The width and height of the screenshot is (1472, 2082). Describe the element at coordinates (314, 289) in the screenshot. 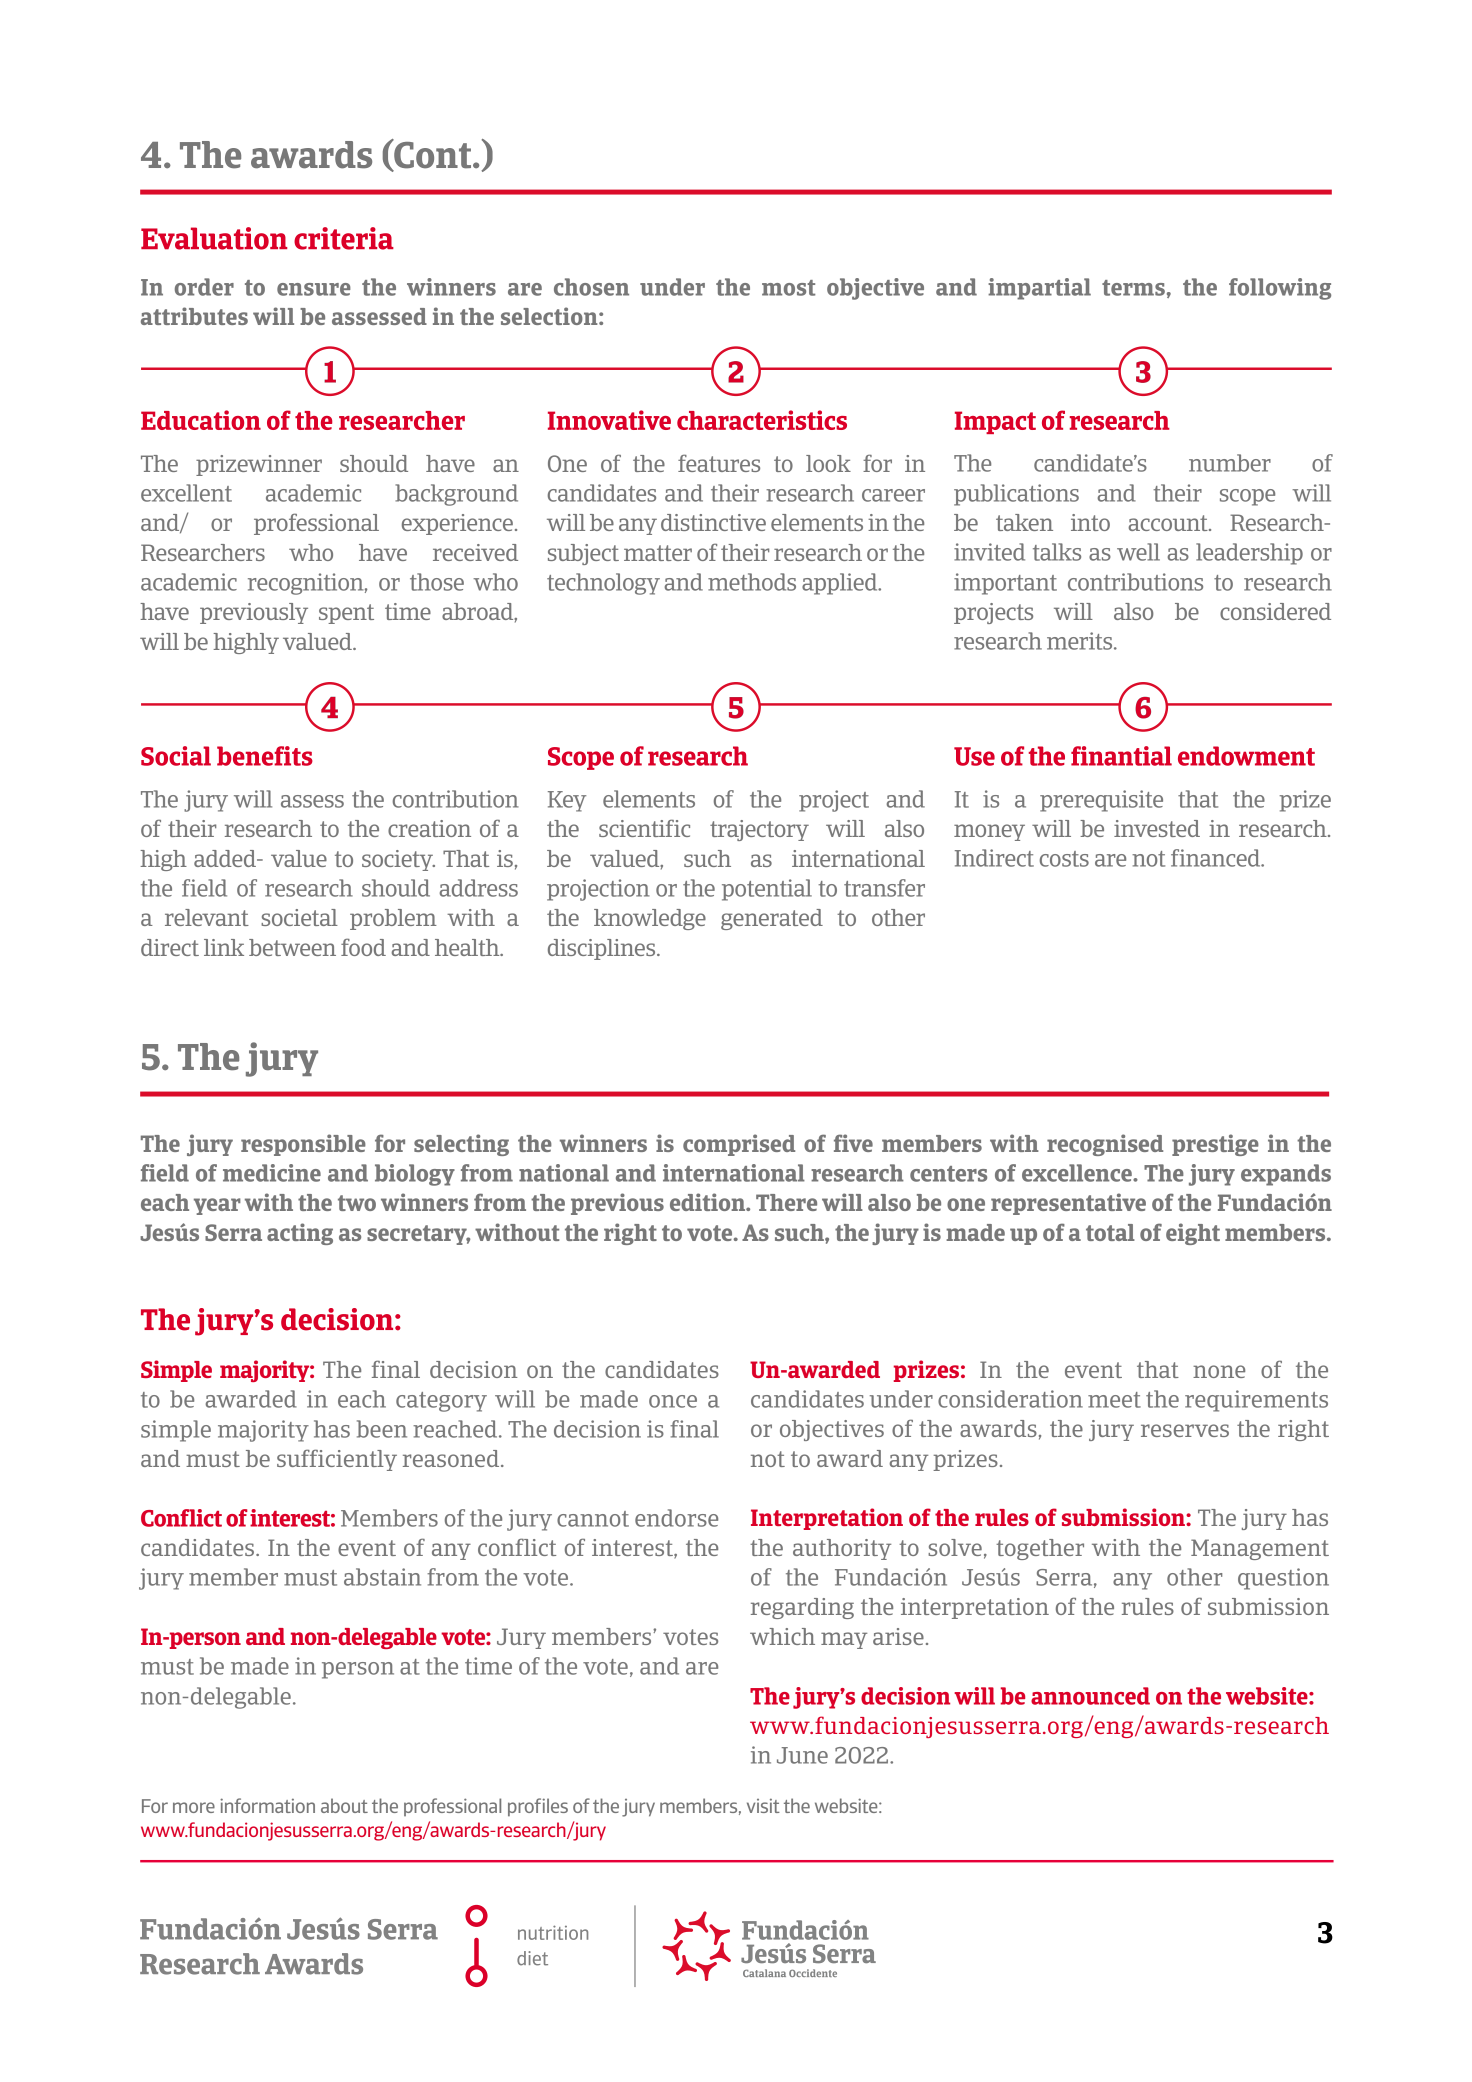

I see `ensure` at that location.
